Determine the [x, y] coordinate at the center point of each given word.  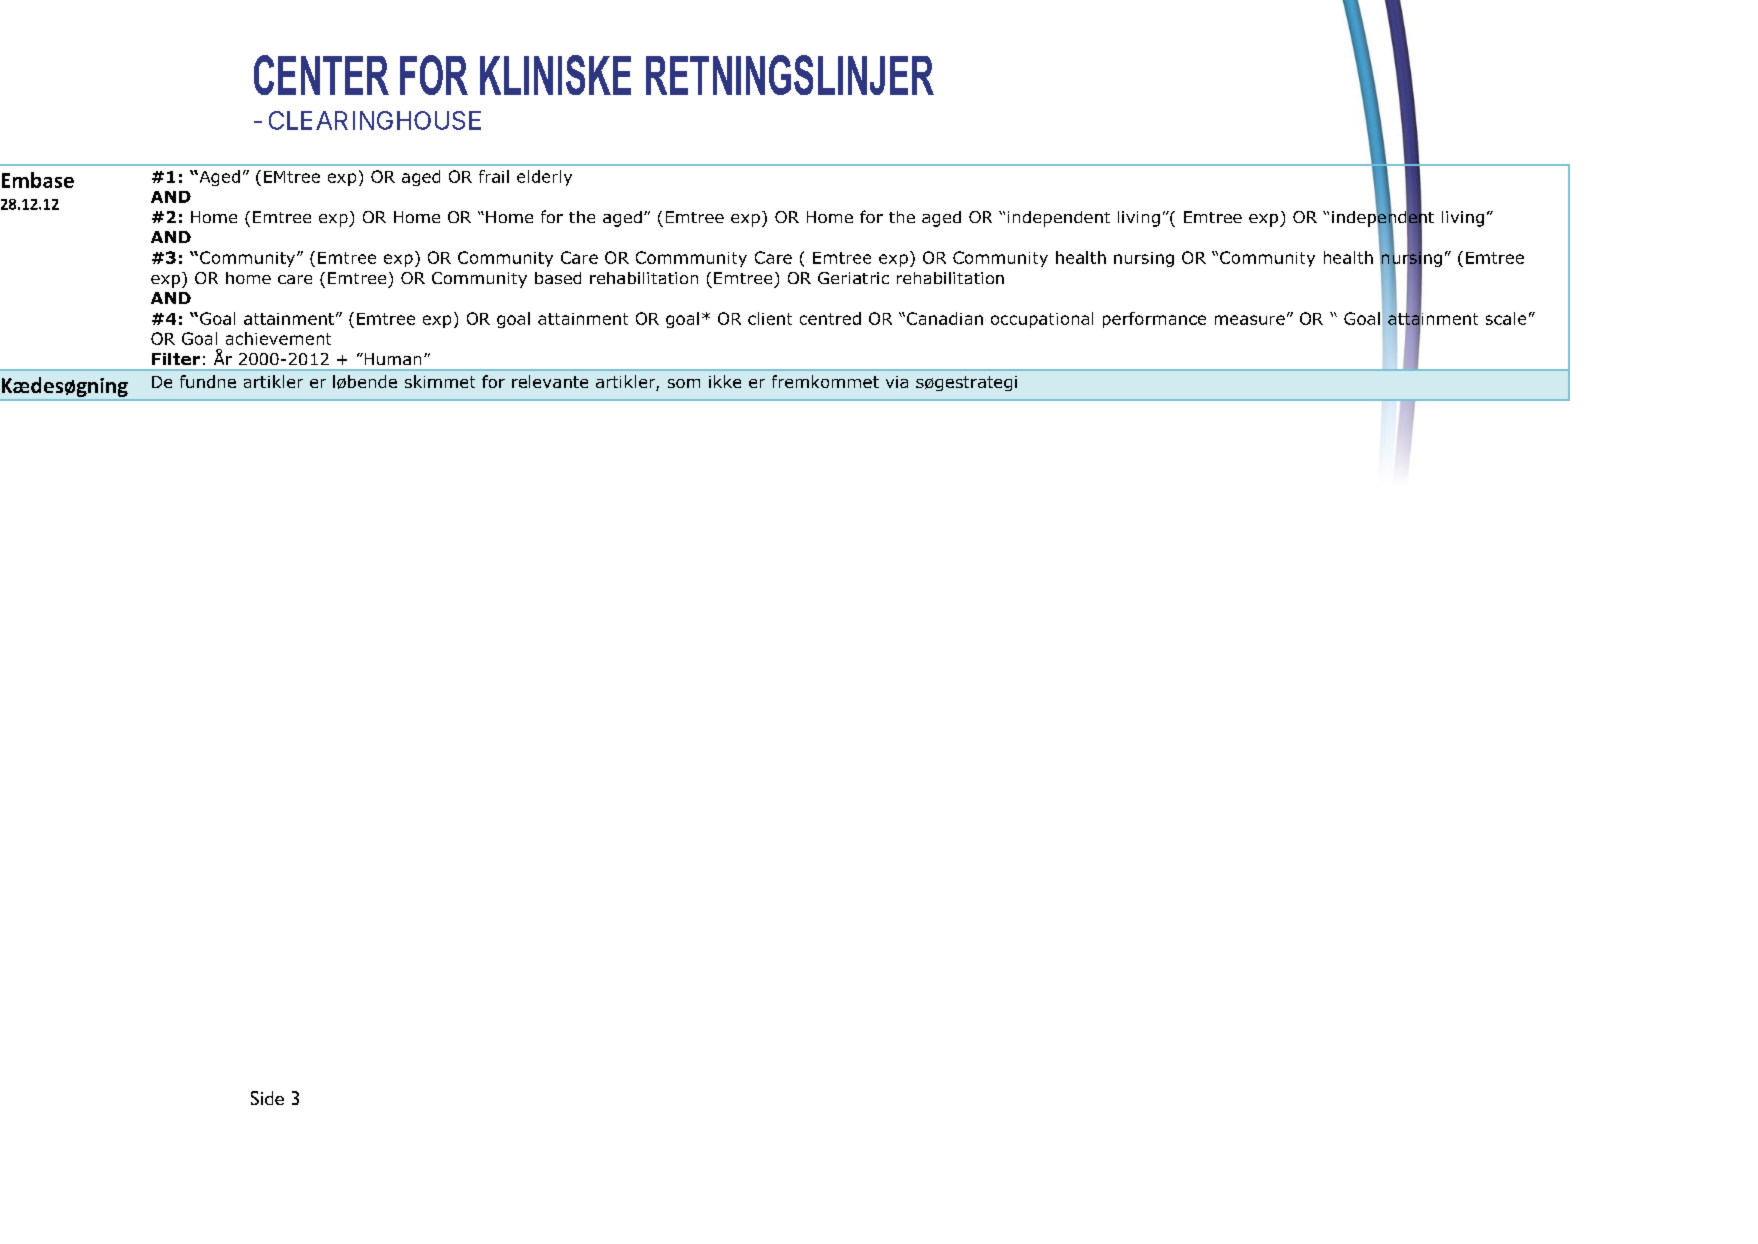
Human [391, 359]
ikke [725, 381]
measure [1250, 320]
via [897, 382]
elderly [544, 178]
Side [267, 1098]
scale [1506, 318]
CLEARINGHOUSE [375, 120]
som [684, 383]
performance [1154, 320]
